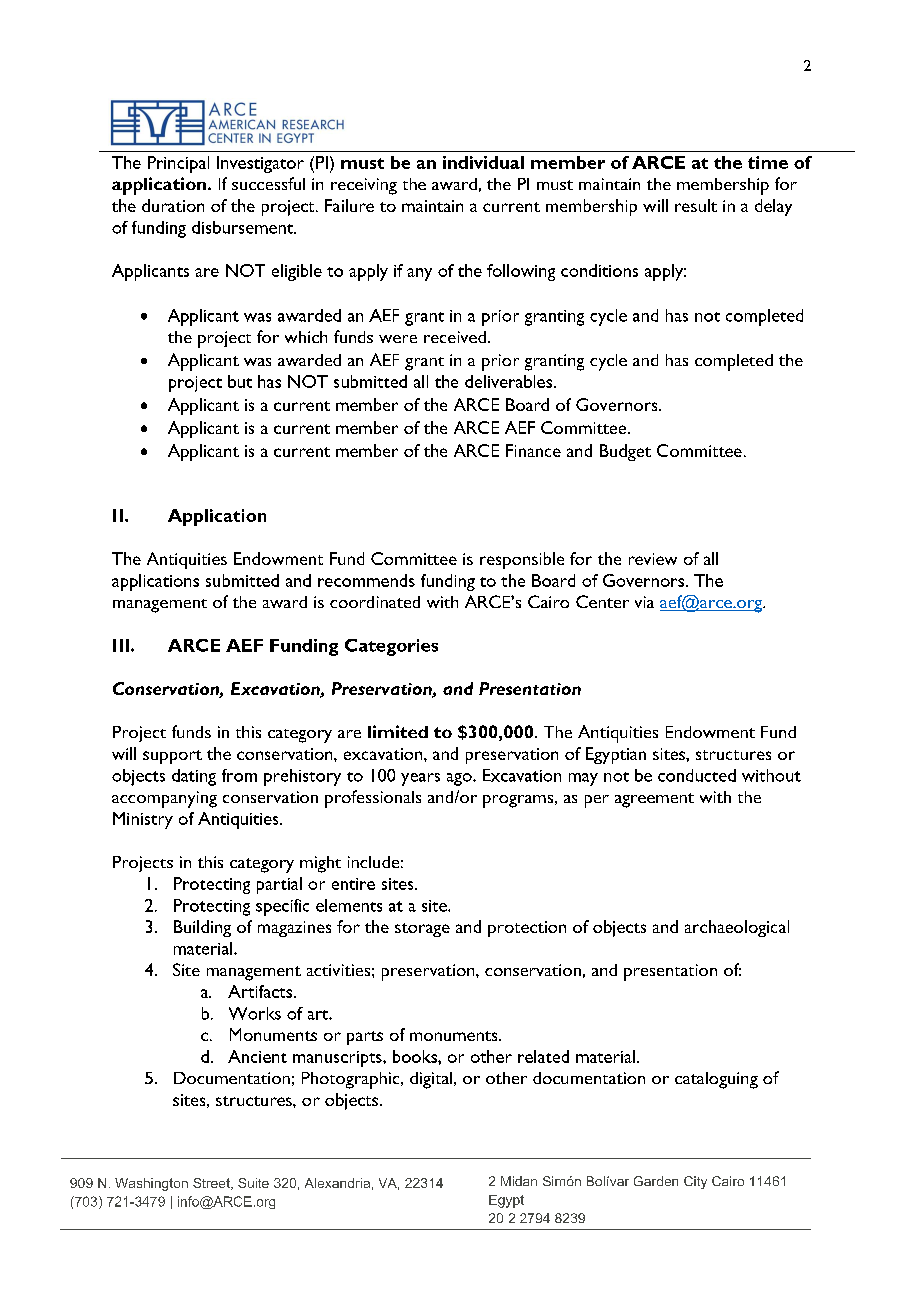 The image size is (924, 1308). Describe the element at coordinates (483, 162) in the screenshot. I see `individual` at that location.
